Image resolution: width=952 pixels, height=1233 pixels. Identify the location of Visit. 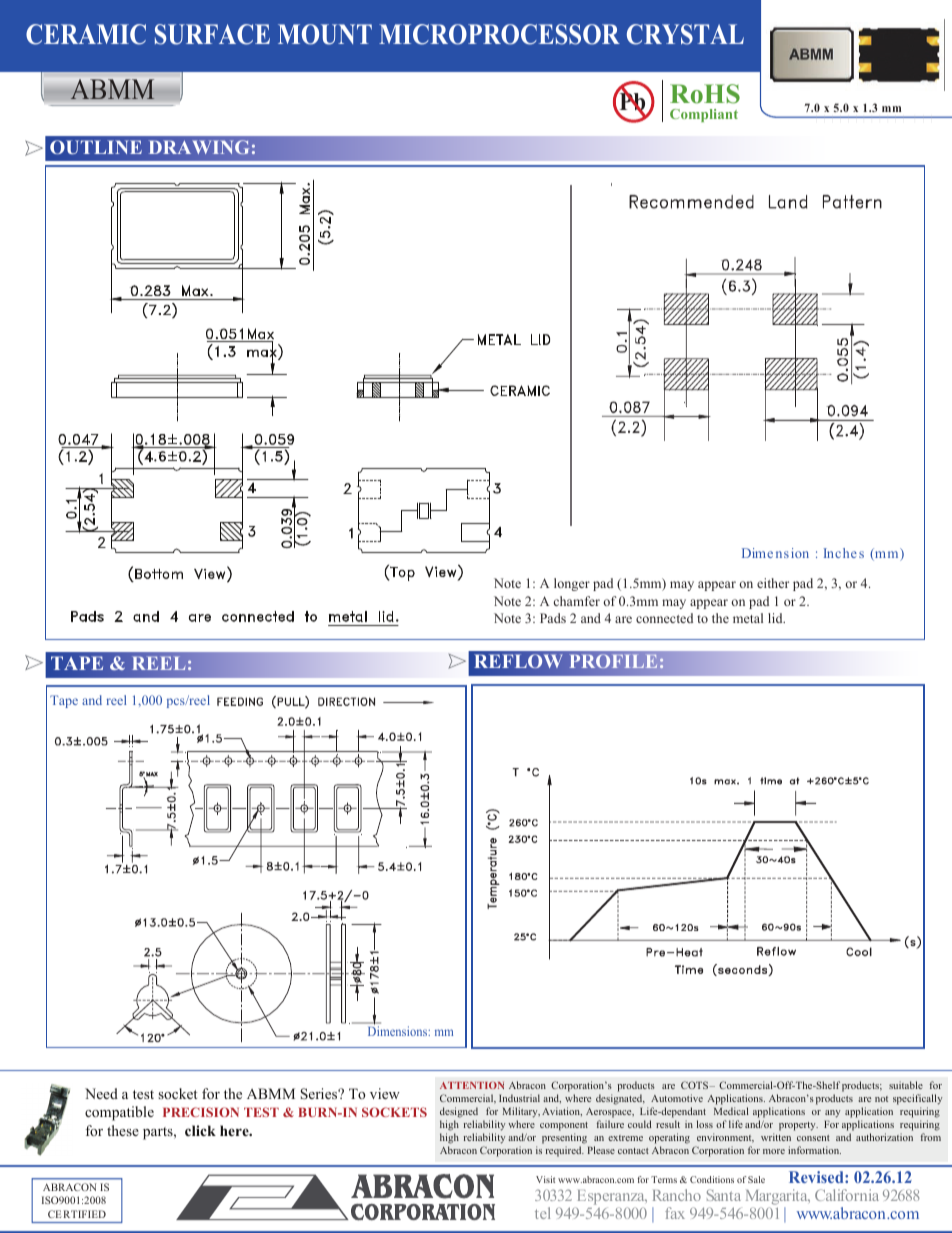
(545, 1179).
